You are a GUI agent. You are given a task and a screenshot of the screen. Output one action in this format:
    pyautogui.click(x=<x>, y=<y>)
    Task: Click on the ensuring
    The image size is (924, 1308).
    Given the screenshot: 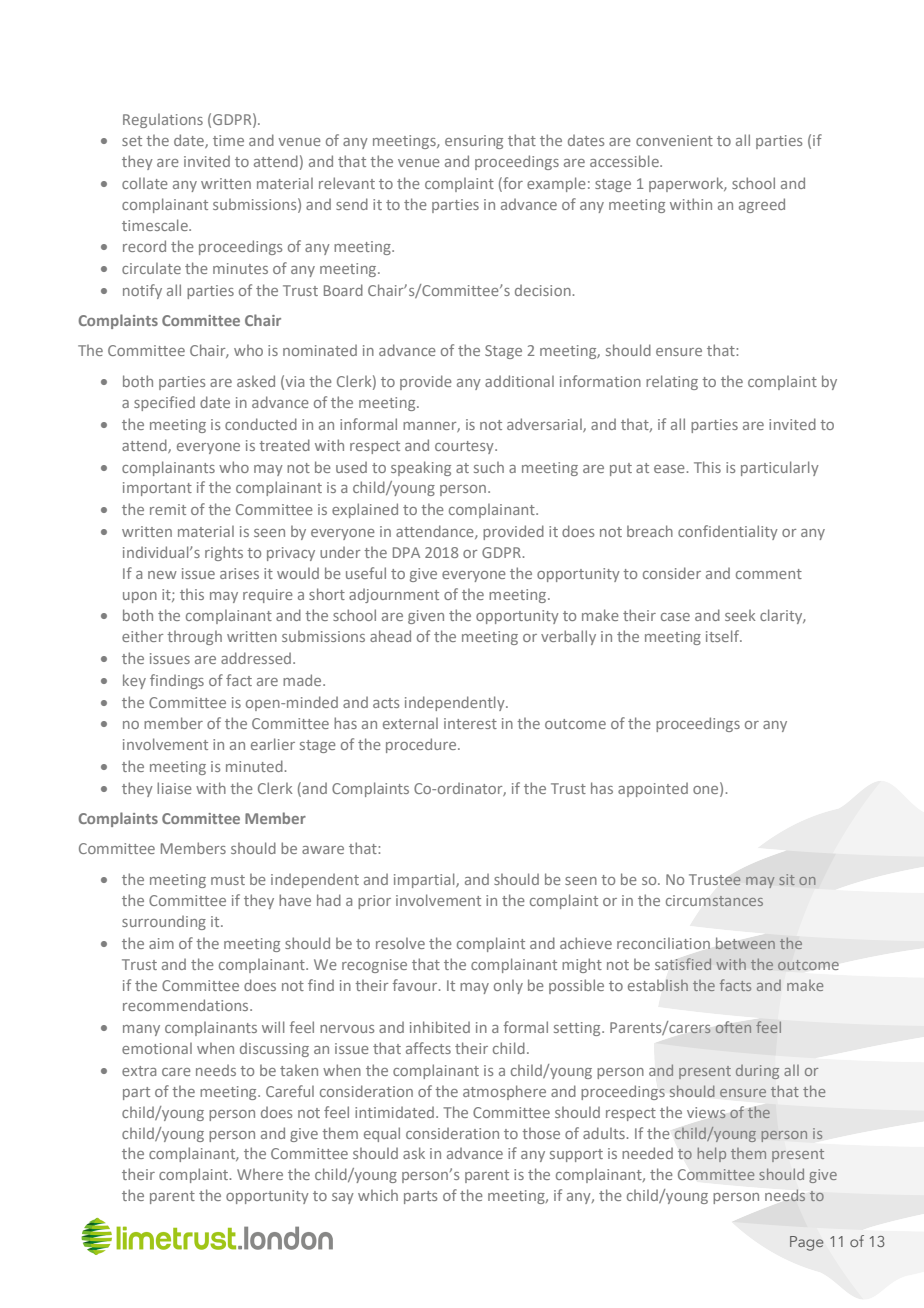 What is the action you would take?
    pyautogui.click(x=474, y=142)
